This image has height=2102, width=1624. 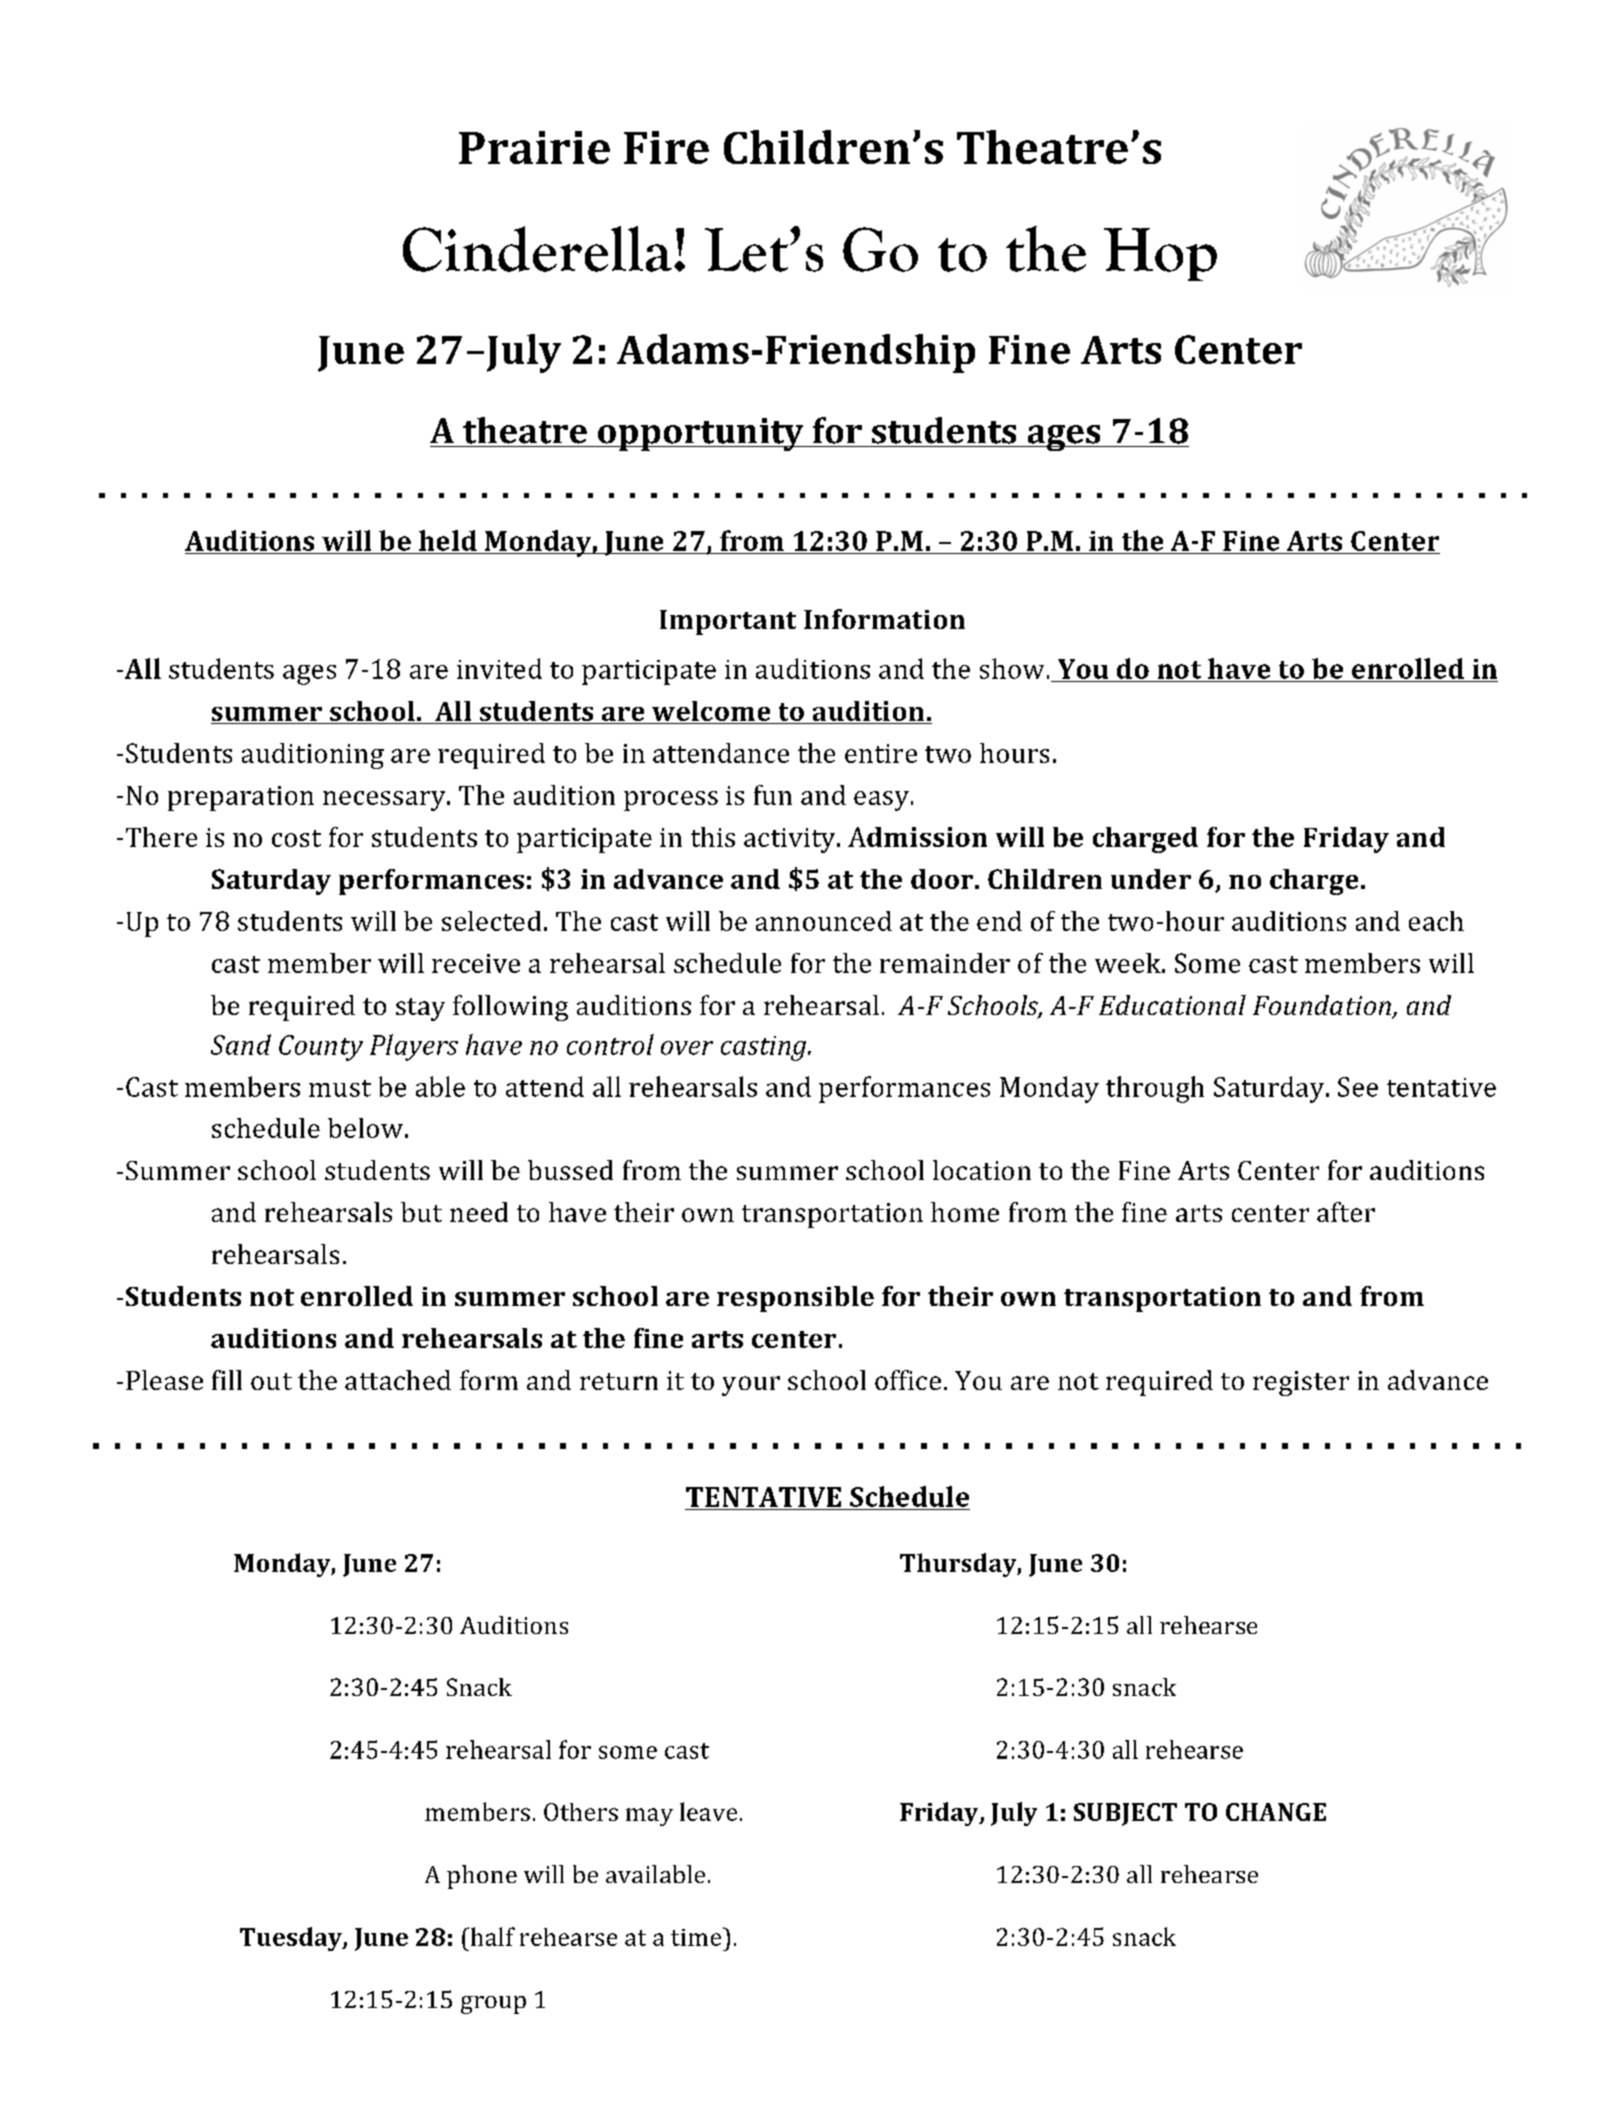 I want to click on over, so click(x=687, y=1048).
